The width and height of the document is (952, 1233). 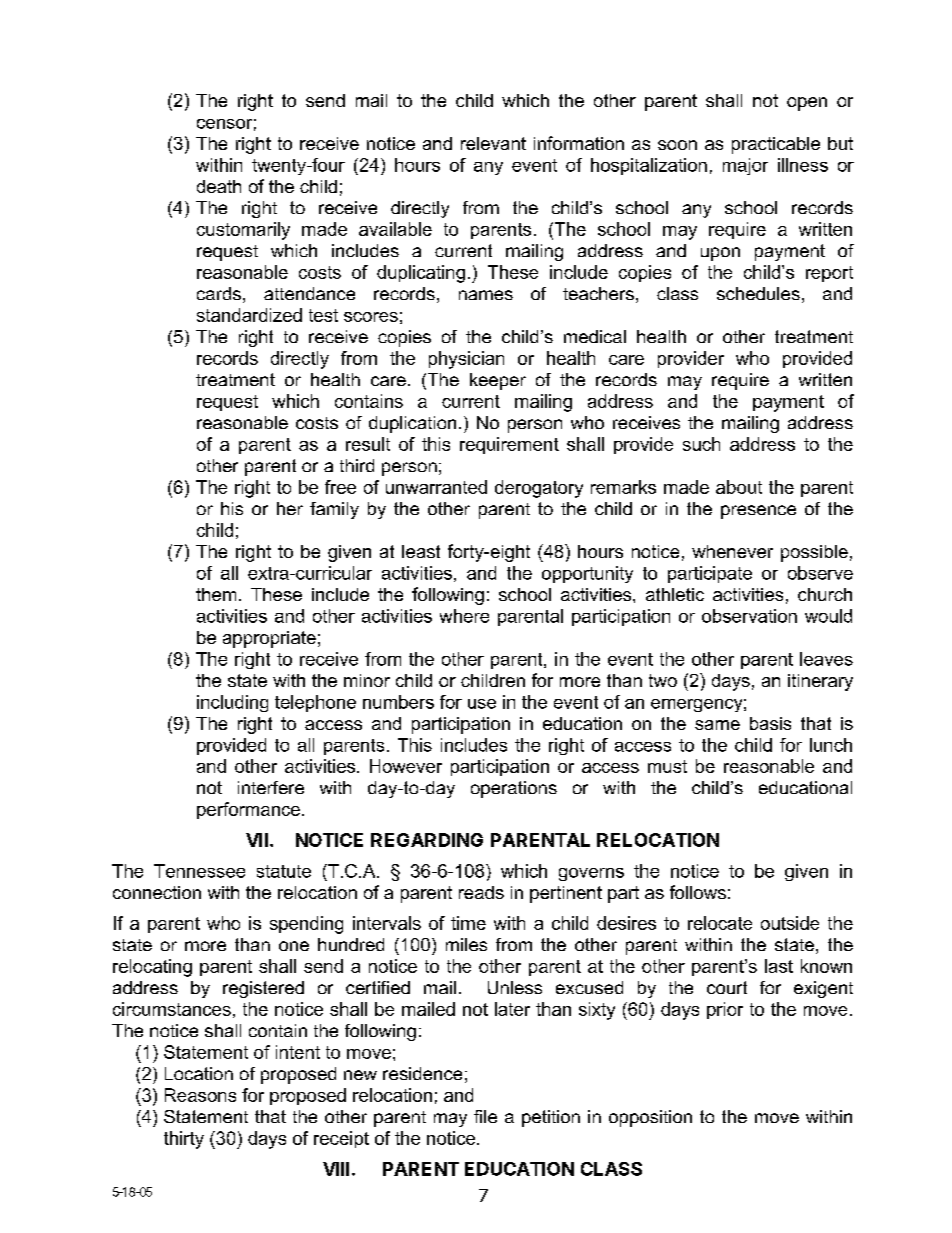 I want to click on performance, so click(x=248, y=810).
